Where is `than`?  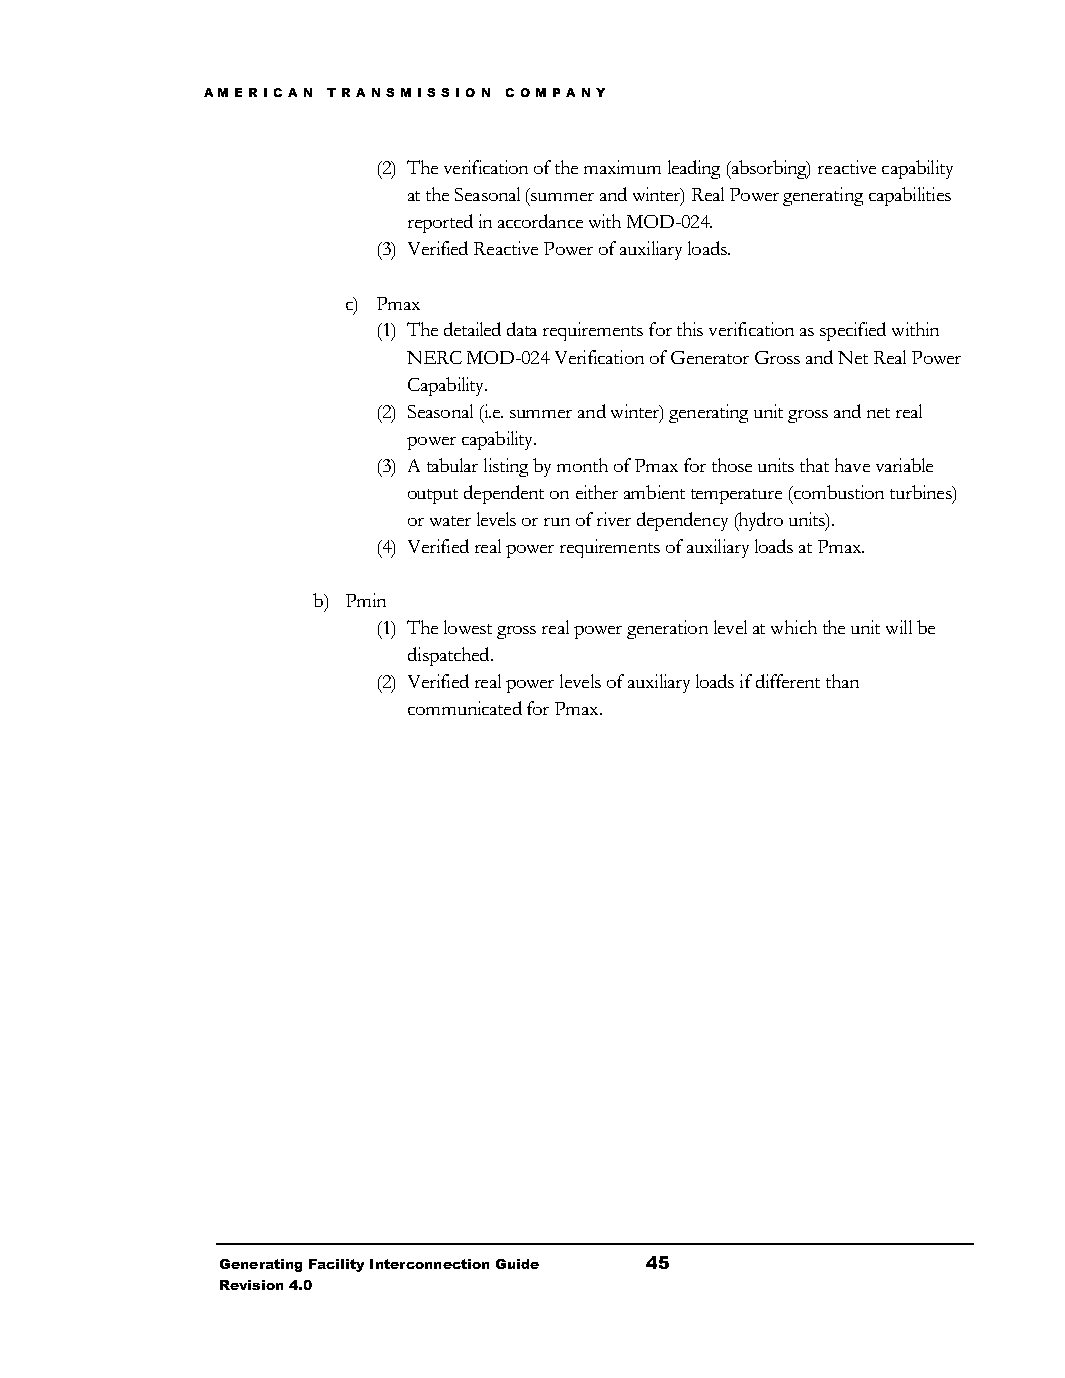
than is located at coordinates (842, 681).
